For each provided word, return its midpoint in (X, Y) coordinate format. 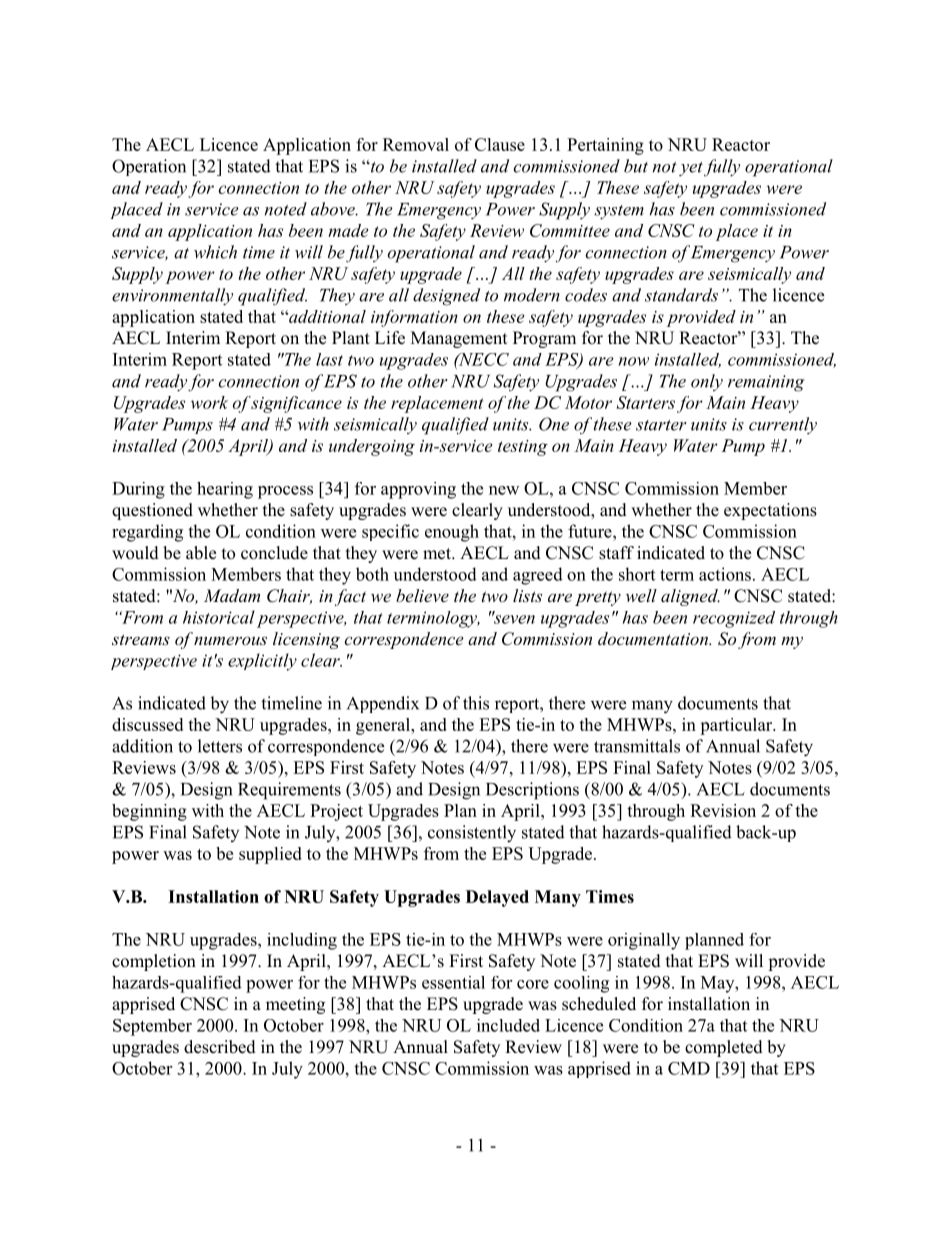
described (220, 1047)
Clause (500, 144)
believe (422, 595)
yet (691, 169)
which (215, 252)
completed (724, 1048)
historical (219, 617)
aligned (690, 597)
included (508, 1025)
